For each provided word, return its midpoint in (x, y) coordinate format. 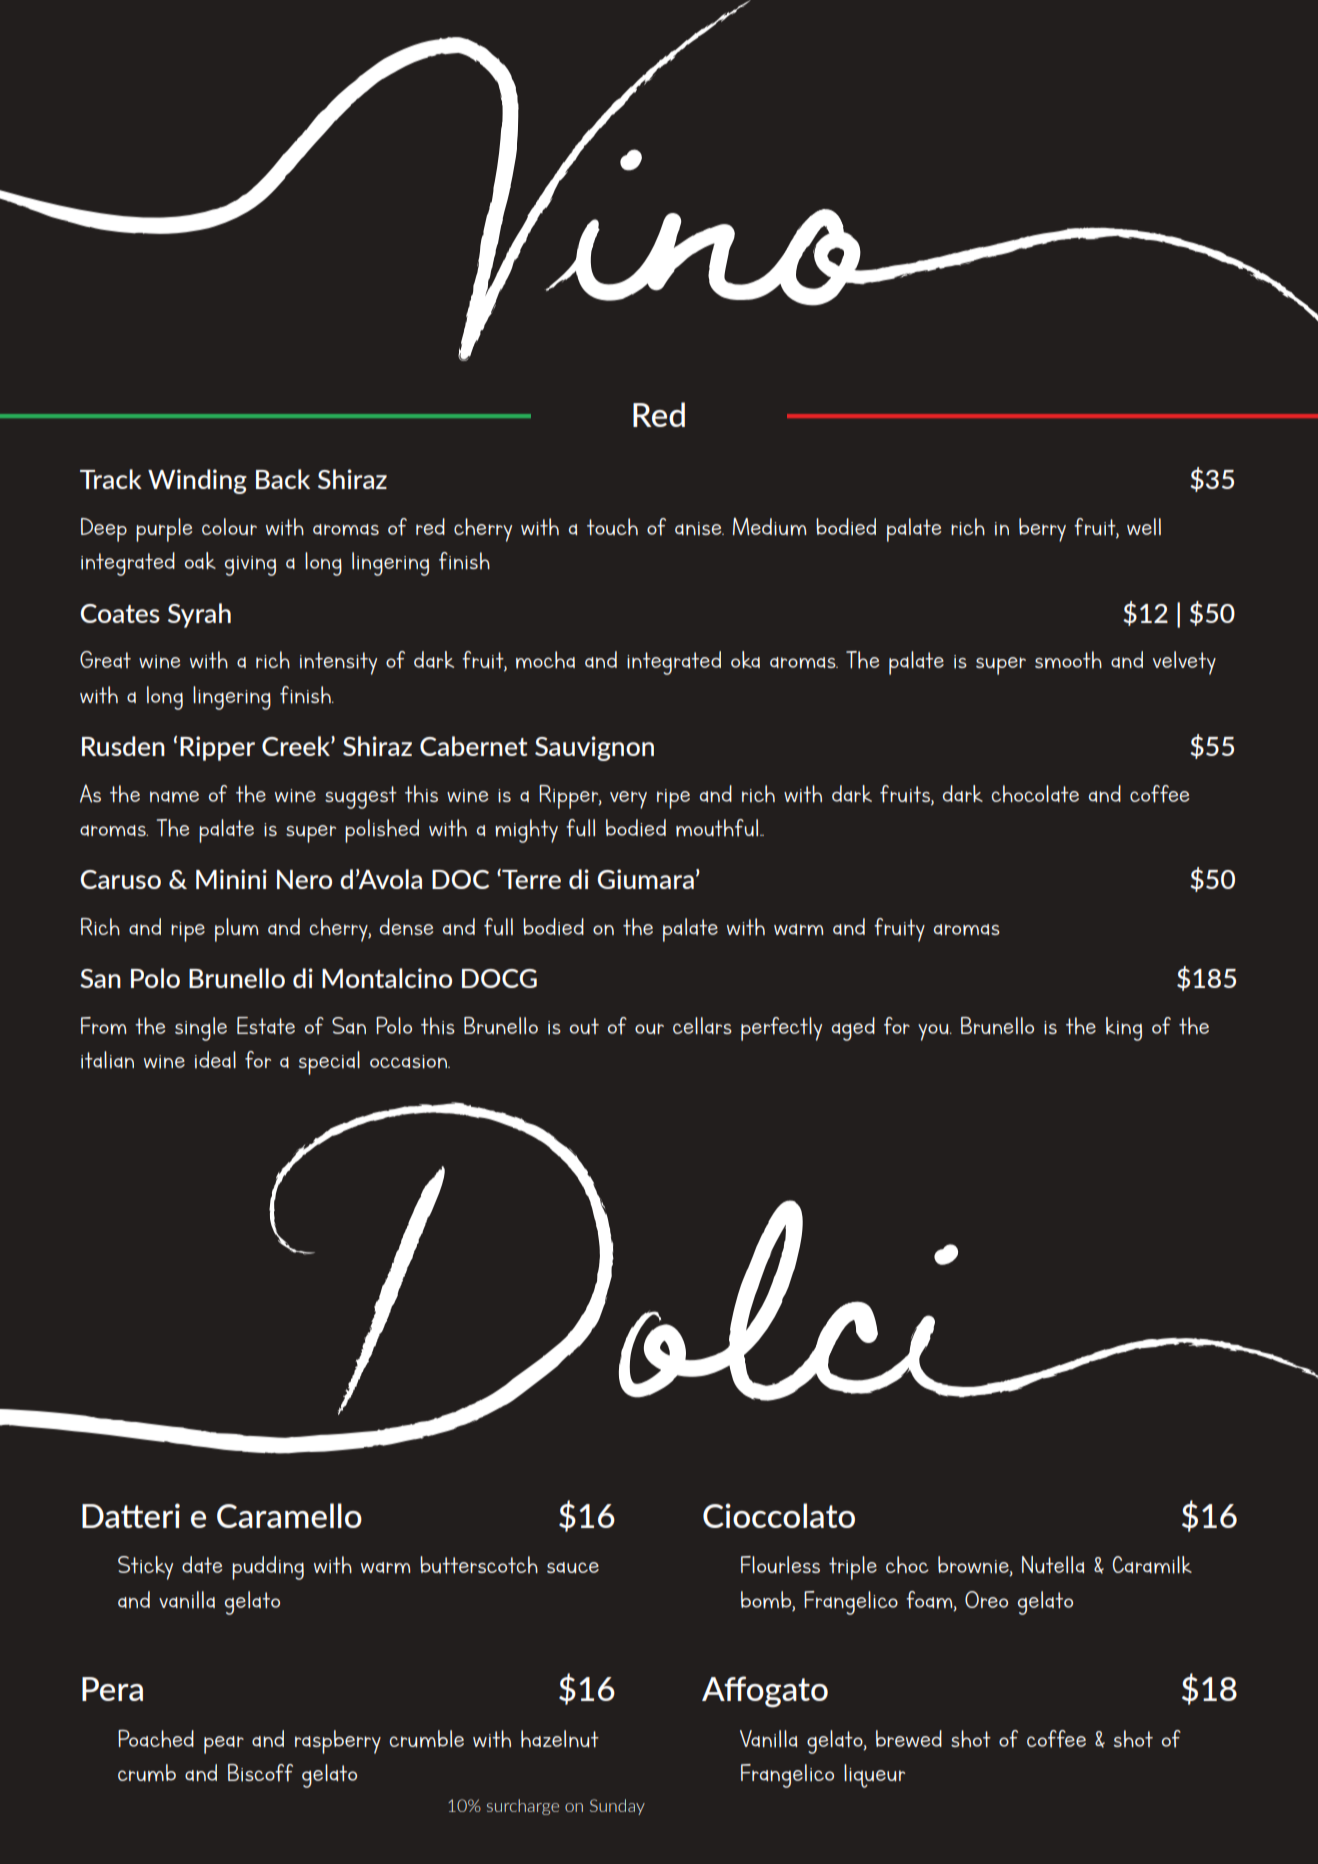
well (1144, 526)
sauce (573, 1568)
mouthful (718, 828)
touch (612, 527)
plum (236, 930)
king (1124, 1029)
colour (229, 526)
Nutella (1053, 1565)
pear (224, 1745)
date (202, 1564)
